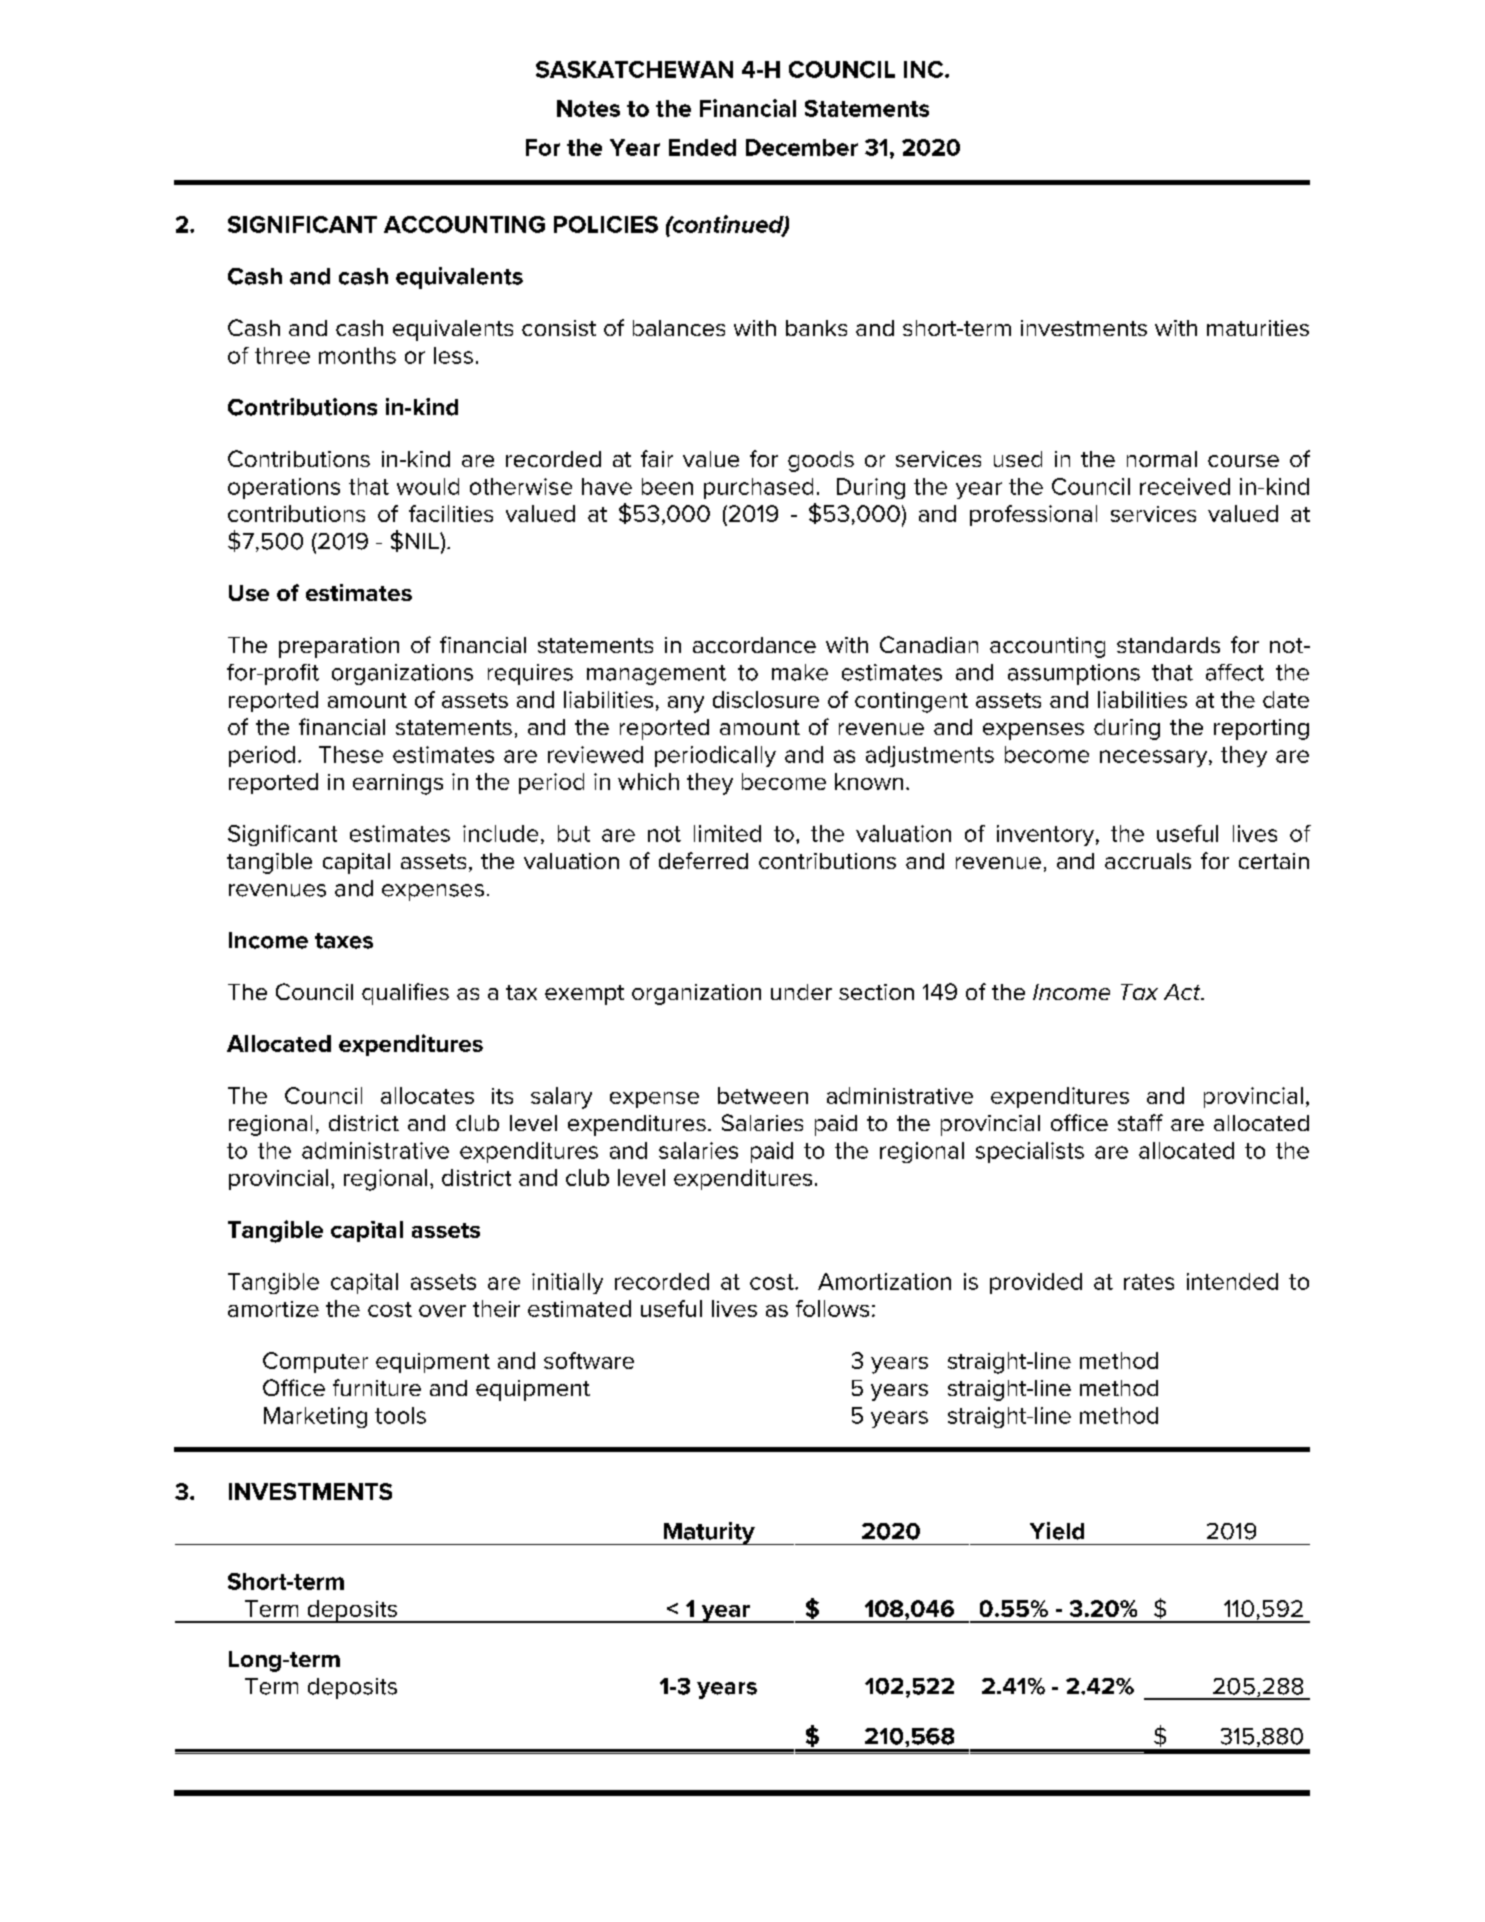  What do you see at coordinates (727, 833) in the image?
I see `limited` at bounding box center [727, 833].
